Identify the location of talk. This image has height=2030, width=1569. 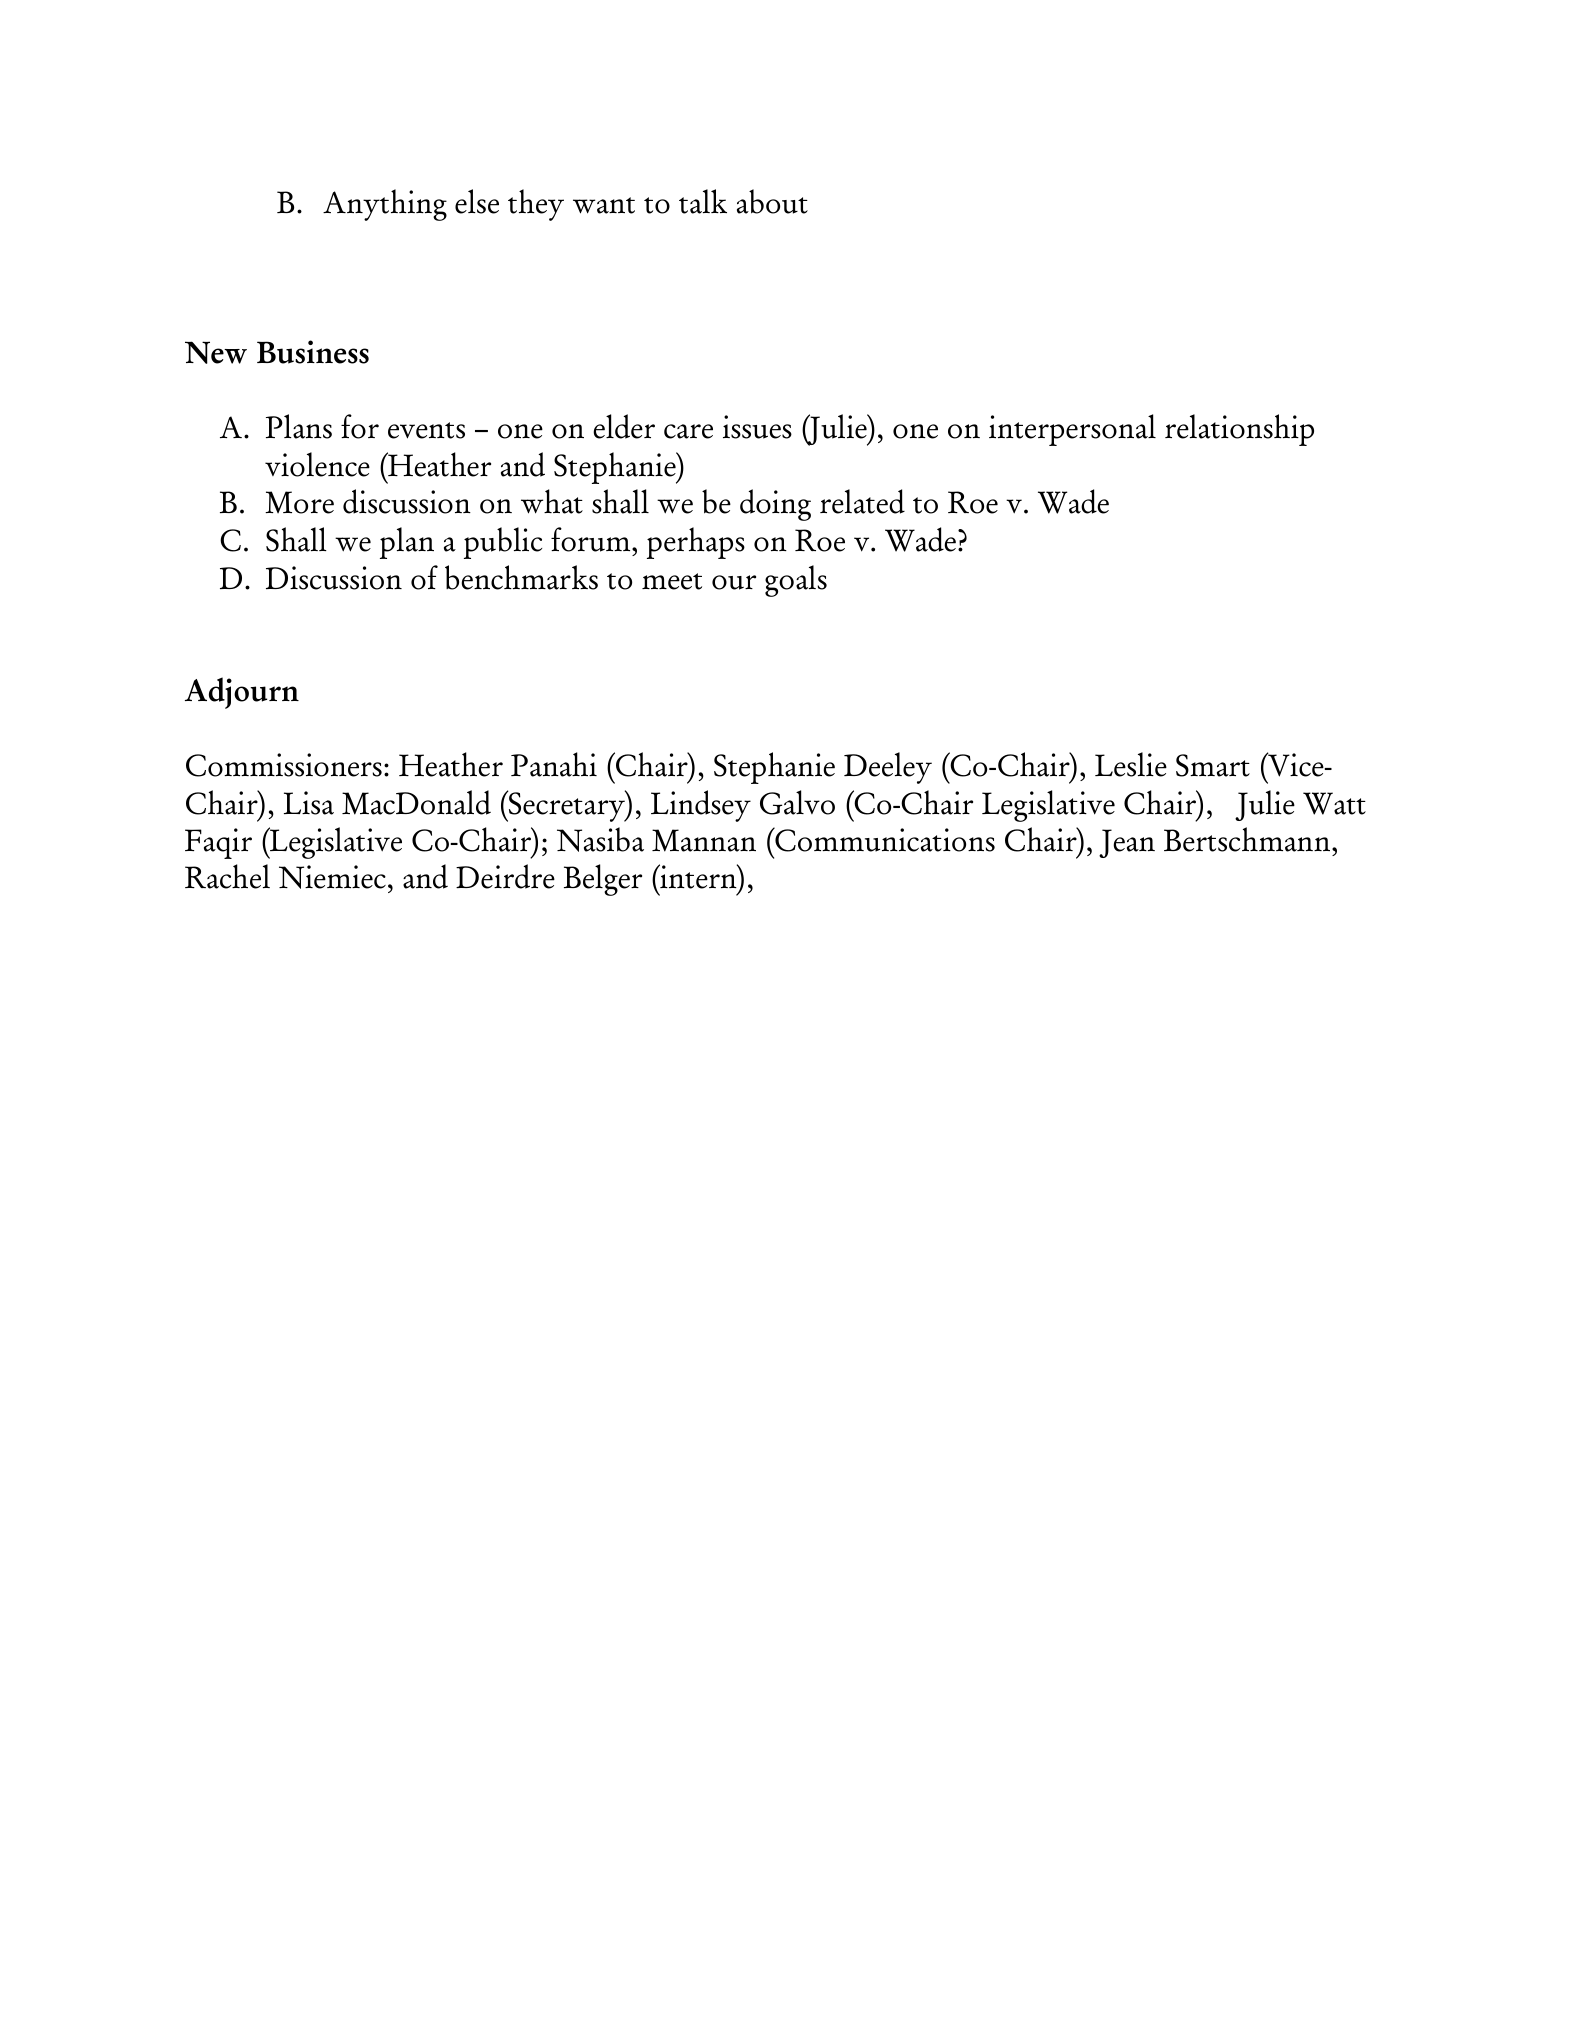
(703, 201).
